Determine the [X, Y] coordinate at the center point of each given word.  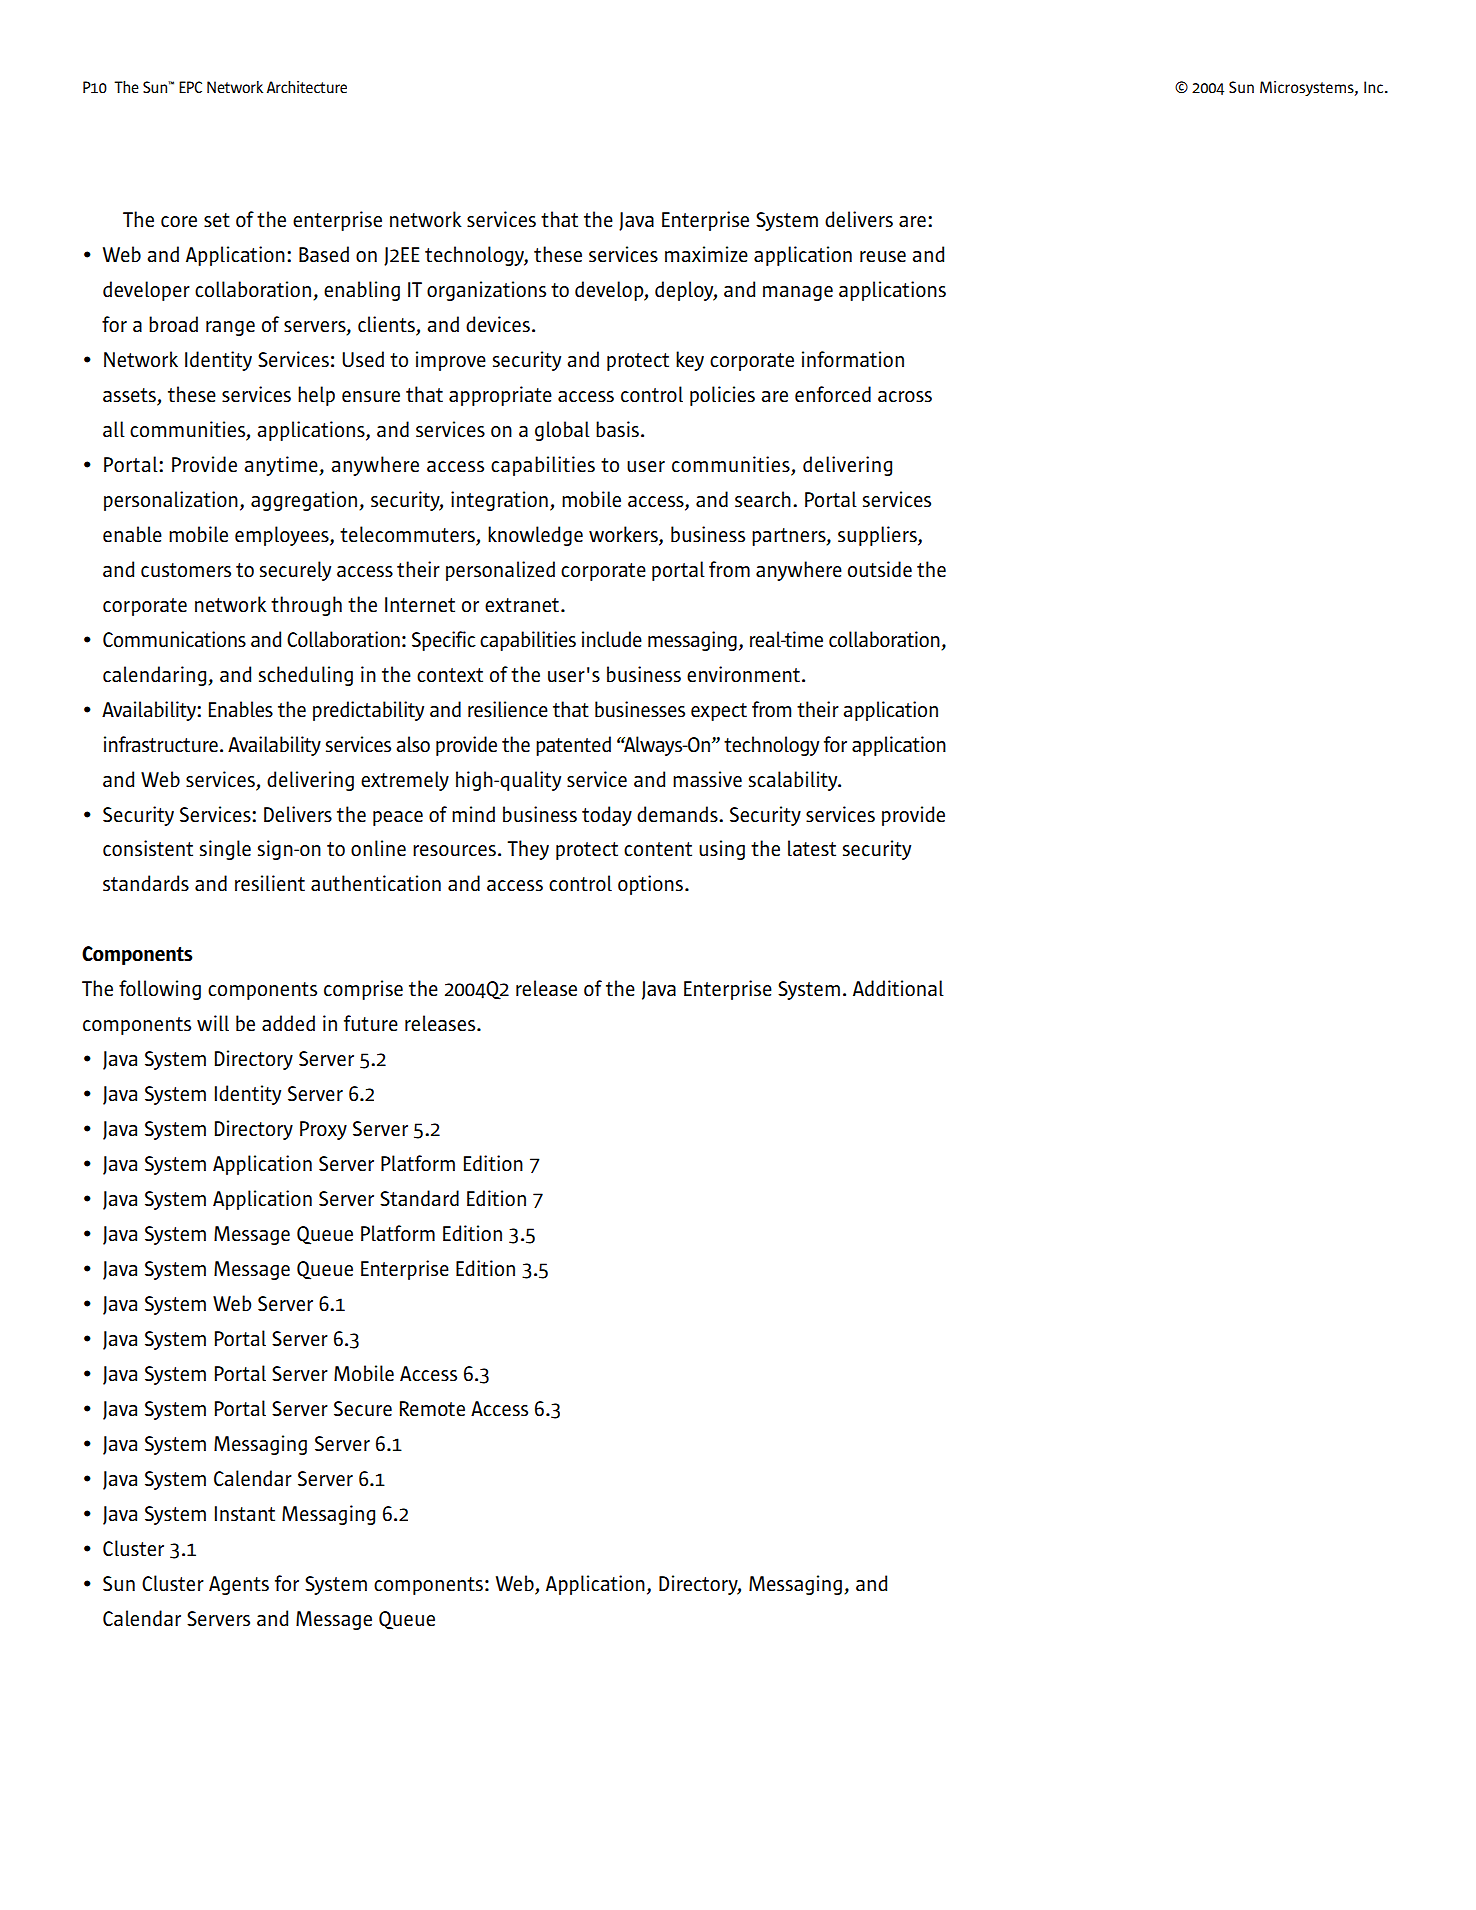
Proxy [323, 1130]
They [528, 850]
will [213, 1023]
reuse [883, 256]
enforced [833, 394]
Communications [174, 639]
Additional [898, 988]
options [650, 885]
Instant [245, 1513]
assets [130, 396]
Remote [432, 1408]
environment [743, 674]
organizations [486, 291]
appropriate [500, 396]
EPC [190, 87]
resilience [508, 709]
